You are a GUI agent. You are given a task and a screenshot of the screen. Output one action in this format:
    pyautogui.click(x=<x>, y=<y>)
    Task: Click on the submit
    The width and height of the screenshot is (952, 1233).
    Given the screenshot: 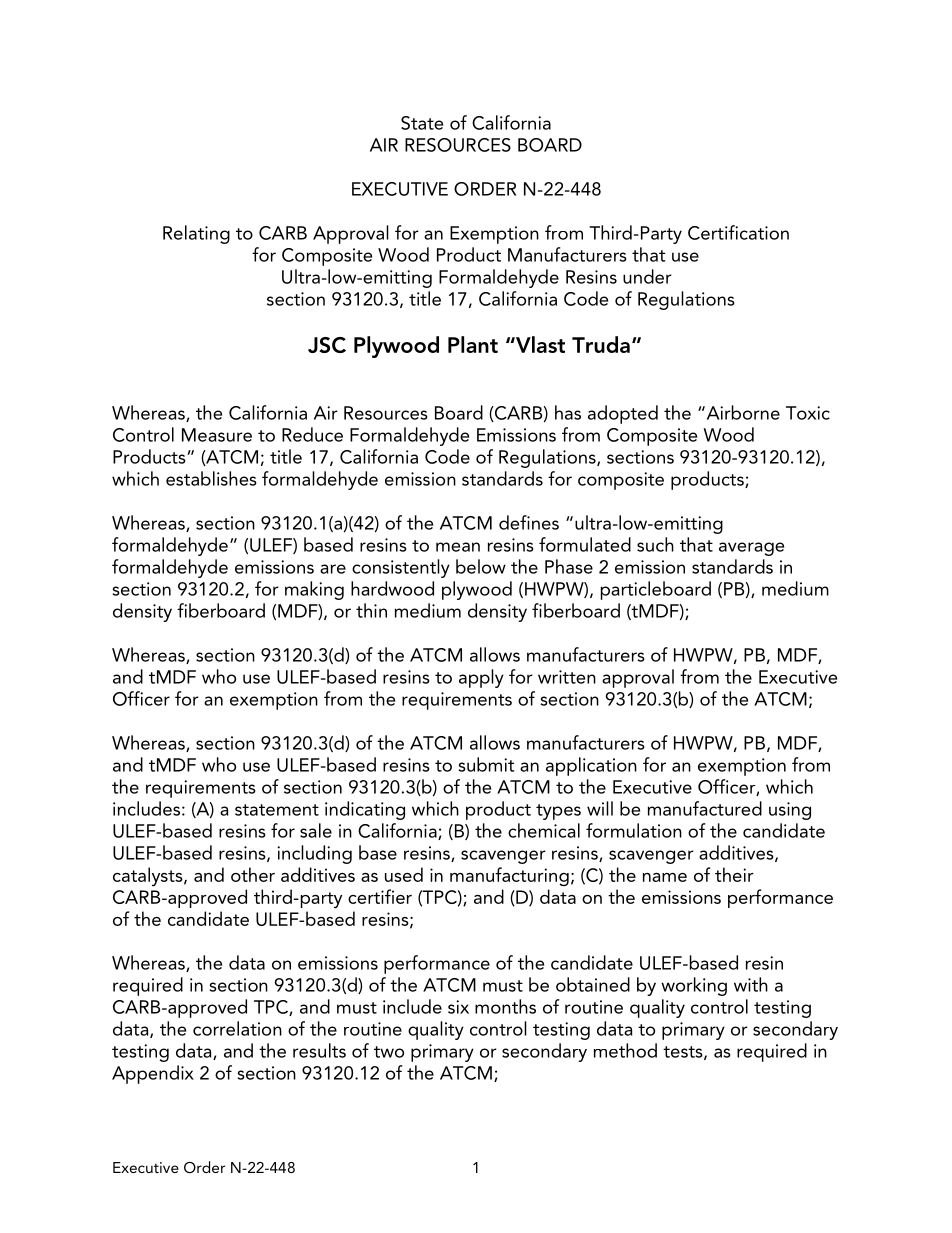 What is the action you would take?
    pyautogui.click(x=486, y=764)
